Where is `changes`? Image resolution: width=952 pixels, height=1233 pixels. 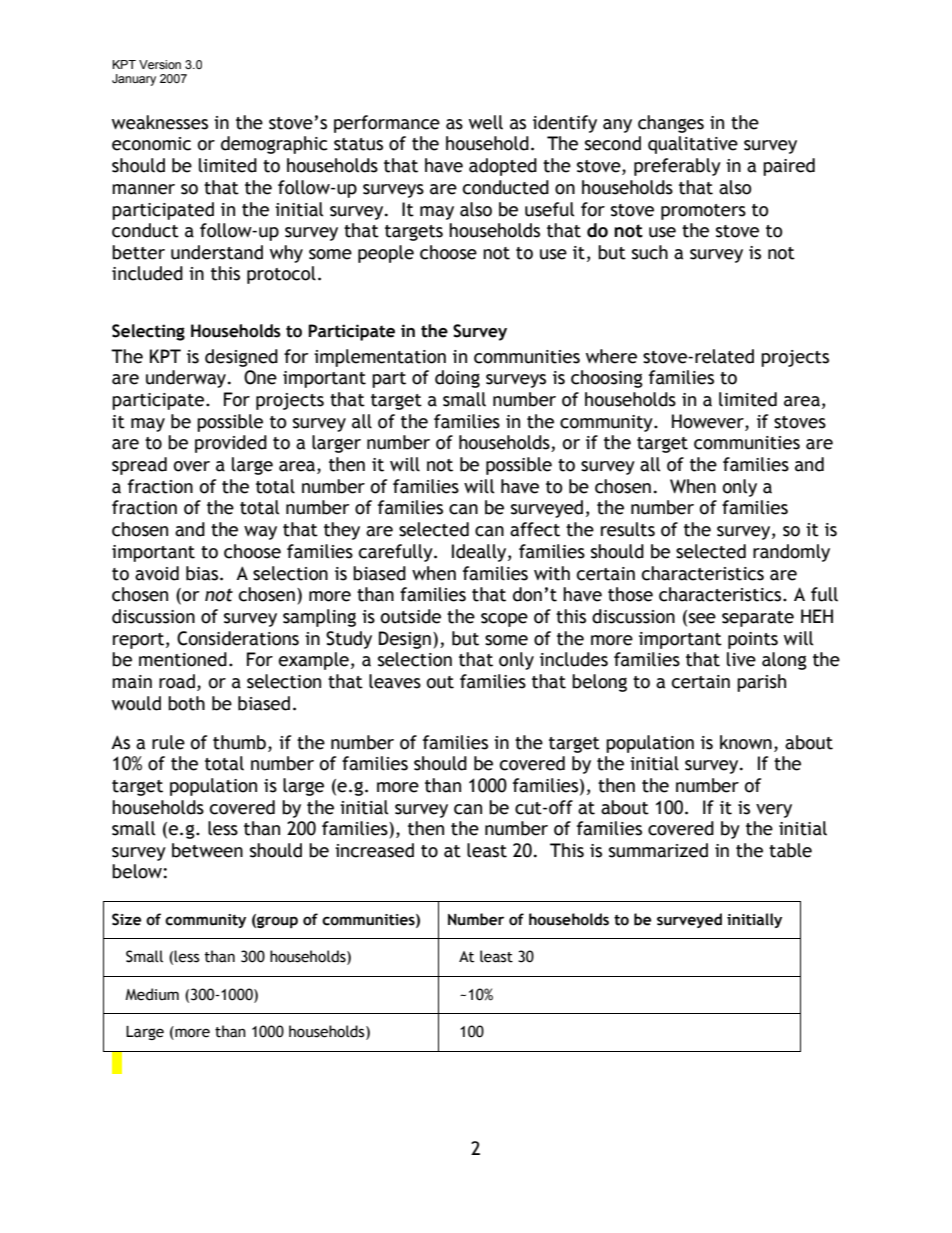
changes is located at coordinates (671, 124).
